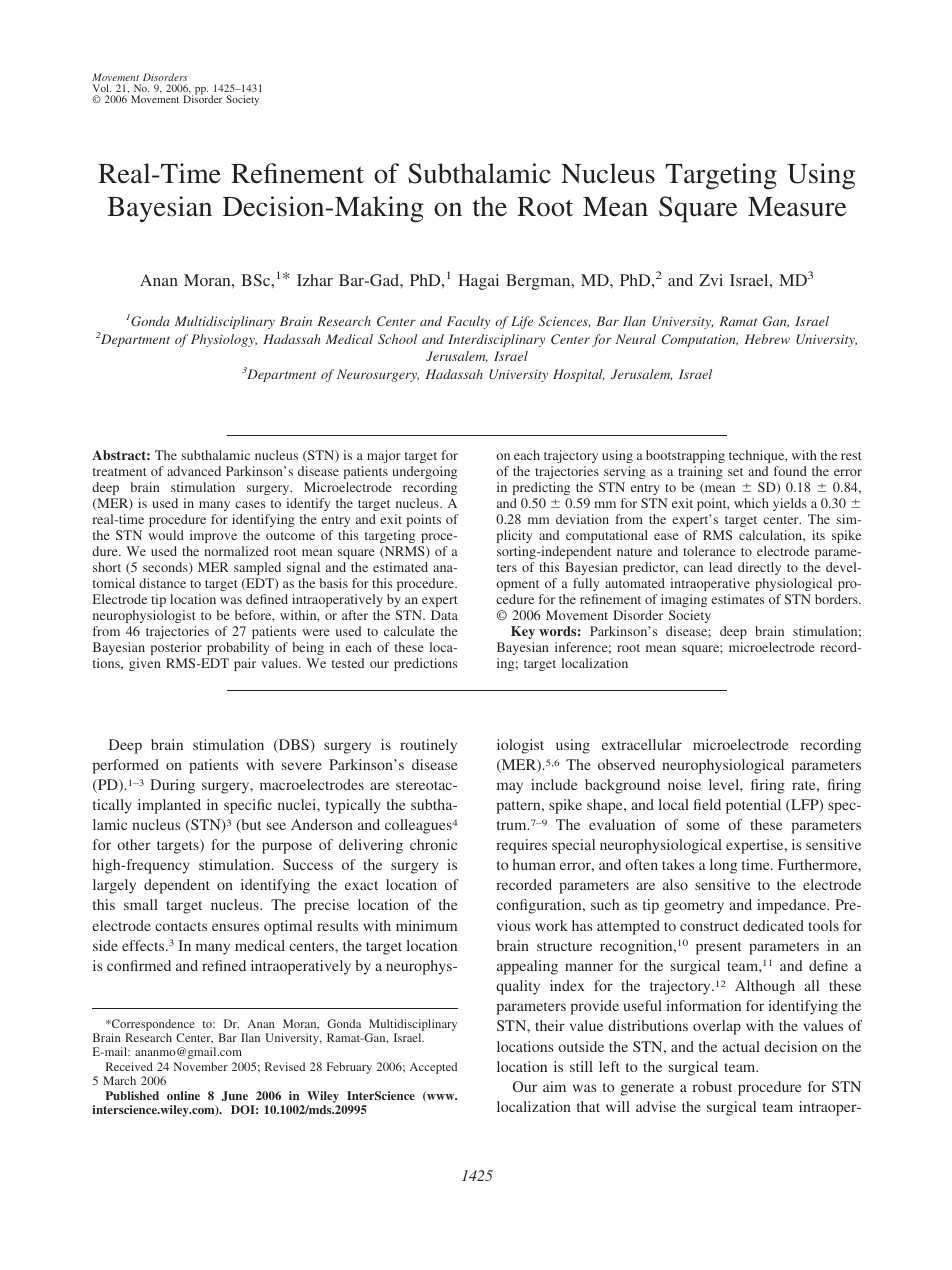 Image resolution: width=952 pixels, height=1270 pixels. Describe the element at coordinates (539, 282) in the screenshot. I see `Bergman` at that location.
